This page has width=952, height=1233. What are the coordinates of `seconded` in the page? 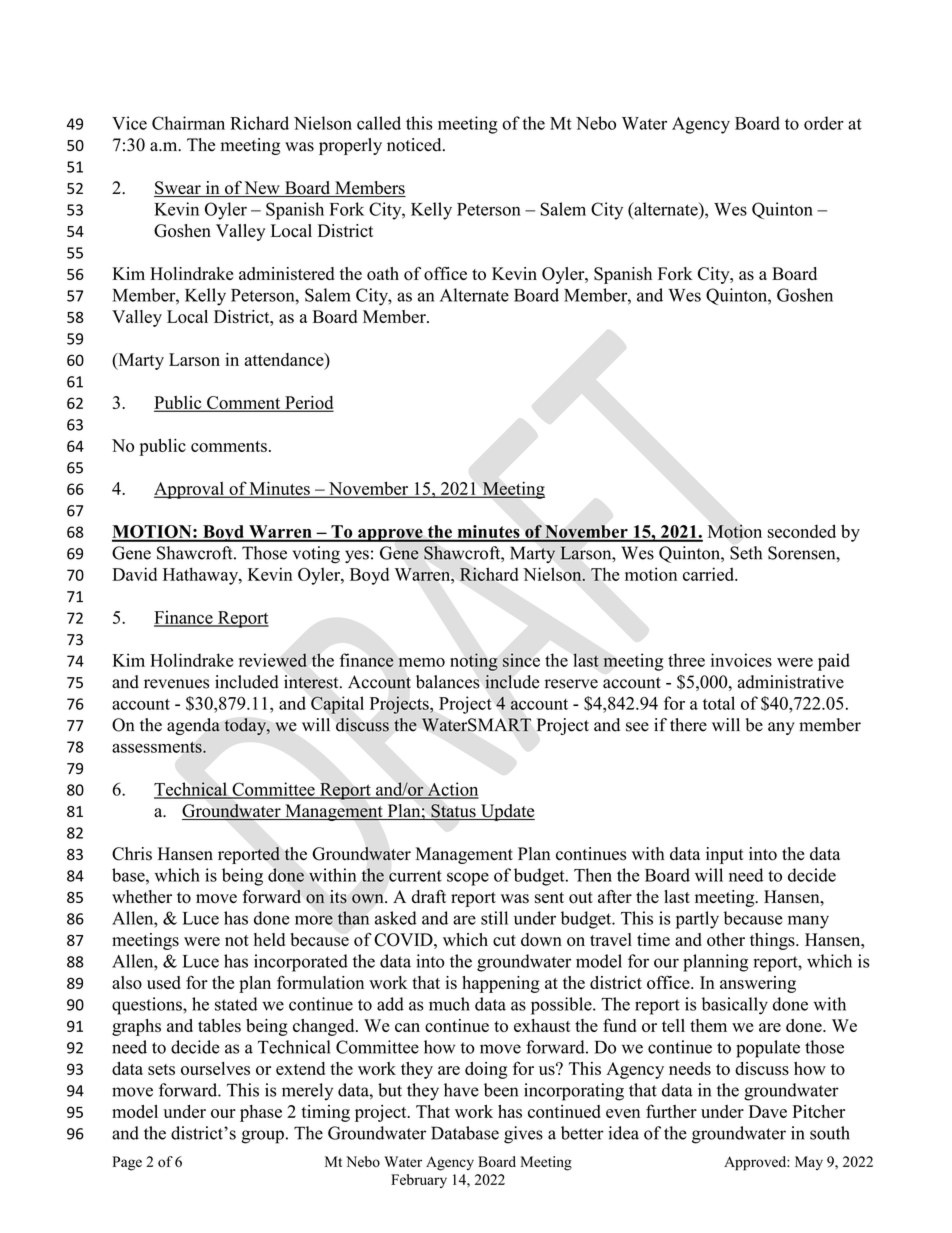 It's located at (802, 531).
